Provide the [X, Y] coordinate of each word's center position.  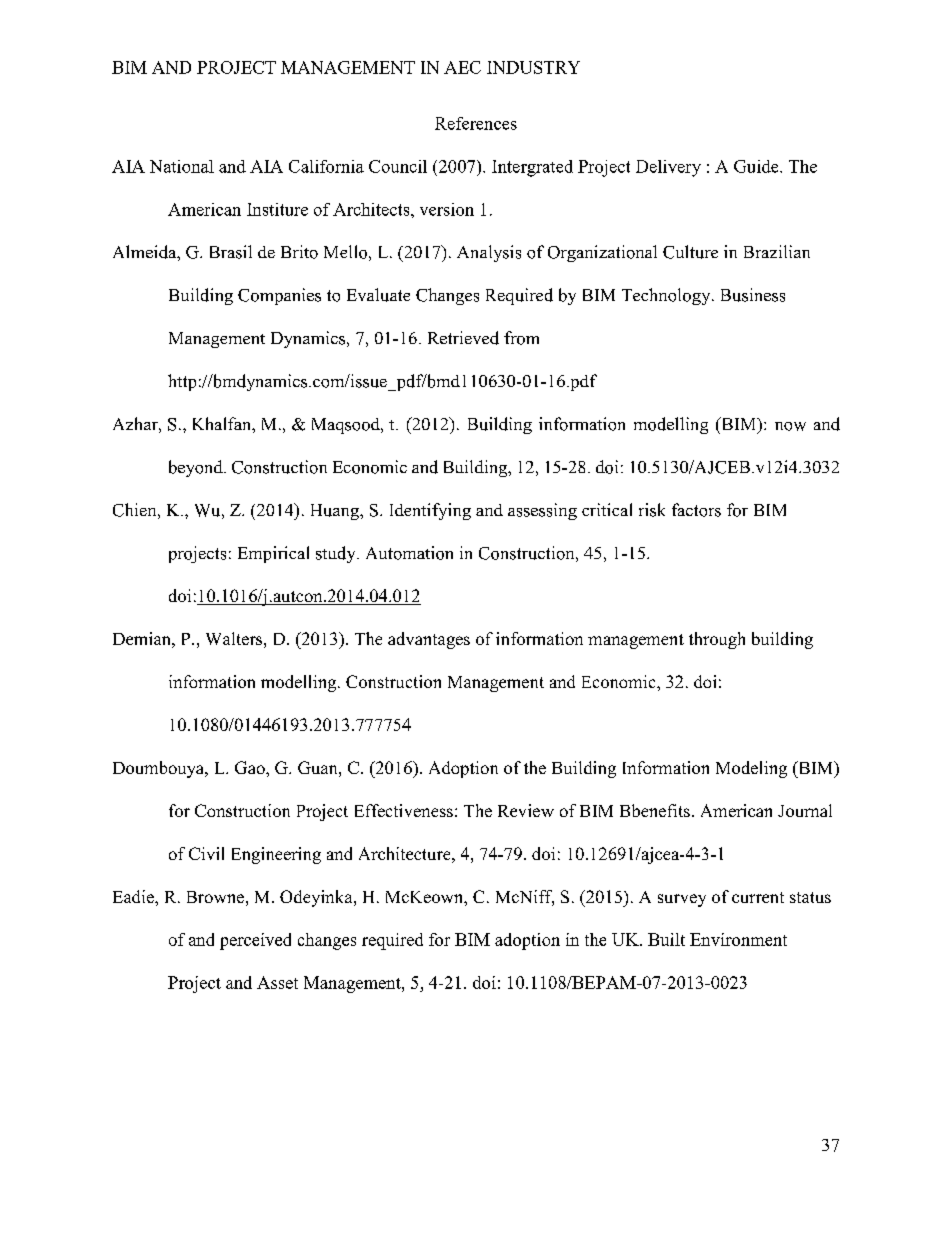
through [717, 640]
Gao [251, 767]
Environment [738, 939]
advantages [429, 640]
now [790, 426]
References [476, 123]
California [326, 166]
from [521, 338]
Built [666, 939]
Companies [279, 296]
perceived [255, 941]
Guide [757, 166]
